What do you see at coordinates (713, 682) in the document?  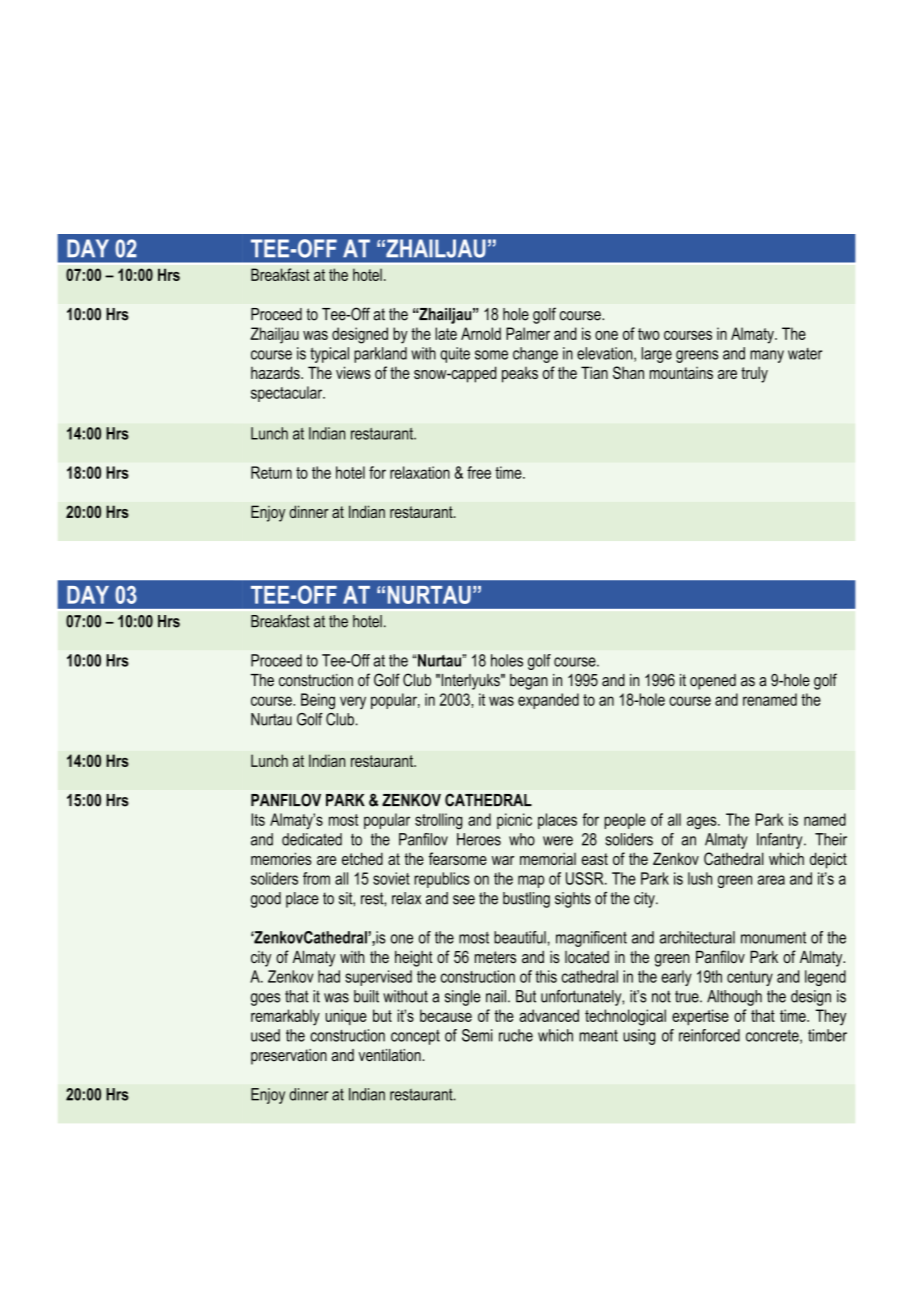 I see `opened` at bounding box center [713, 682].
